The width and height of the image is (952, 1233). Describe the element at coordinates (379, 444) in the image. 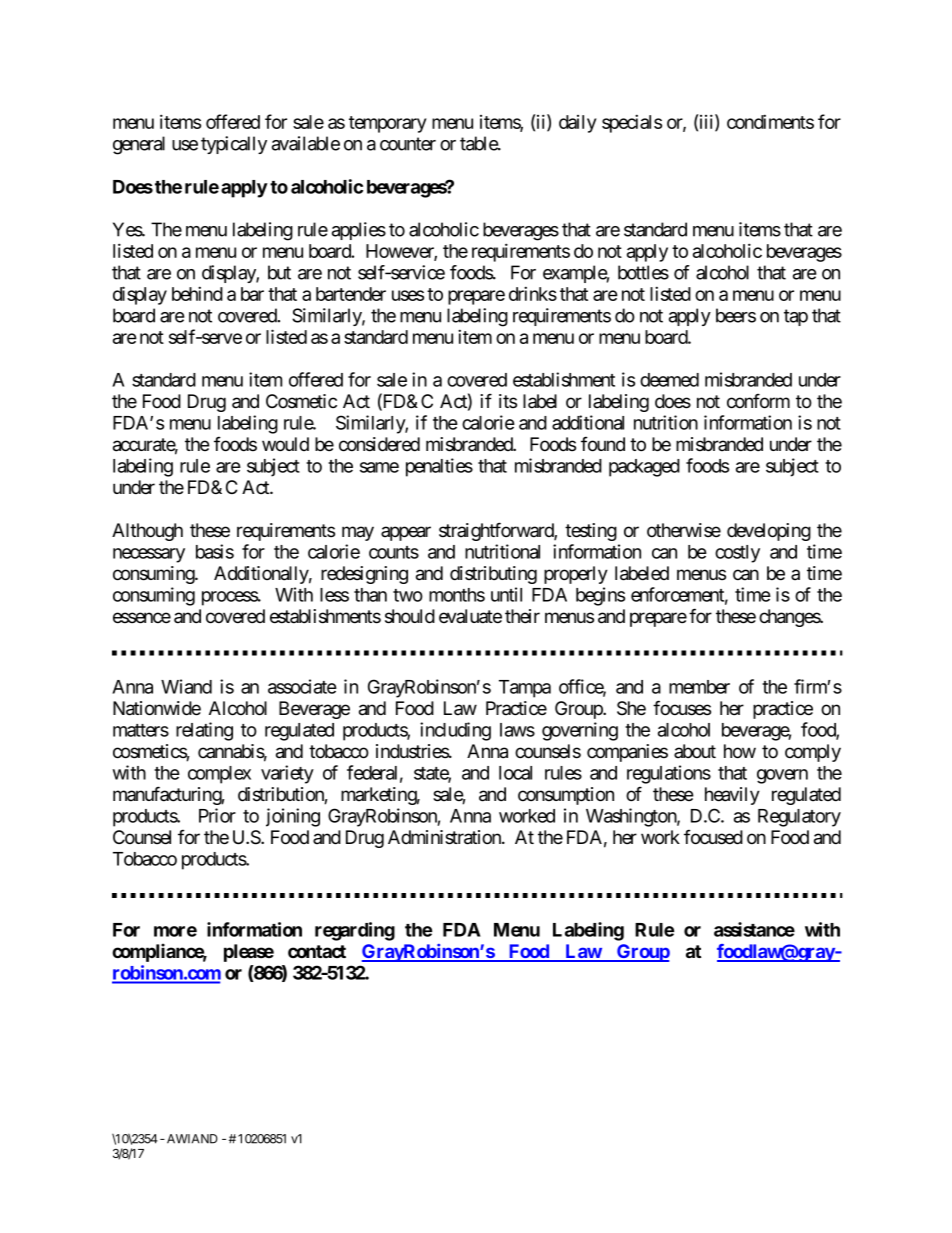

I see `considered` at that location.
